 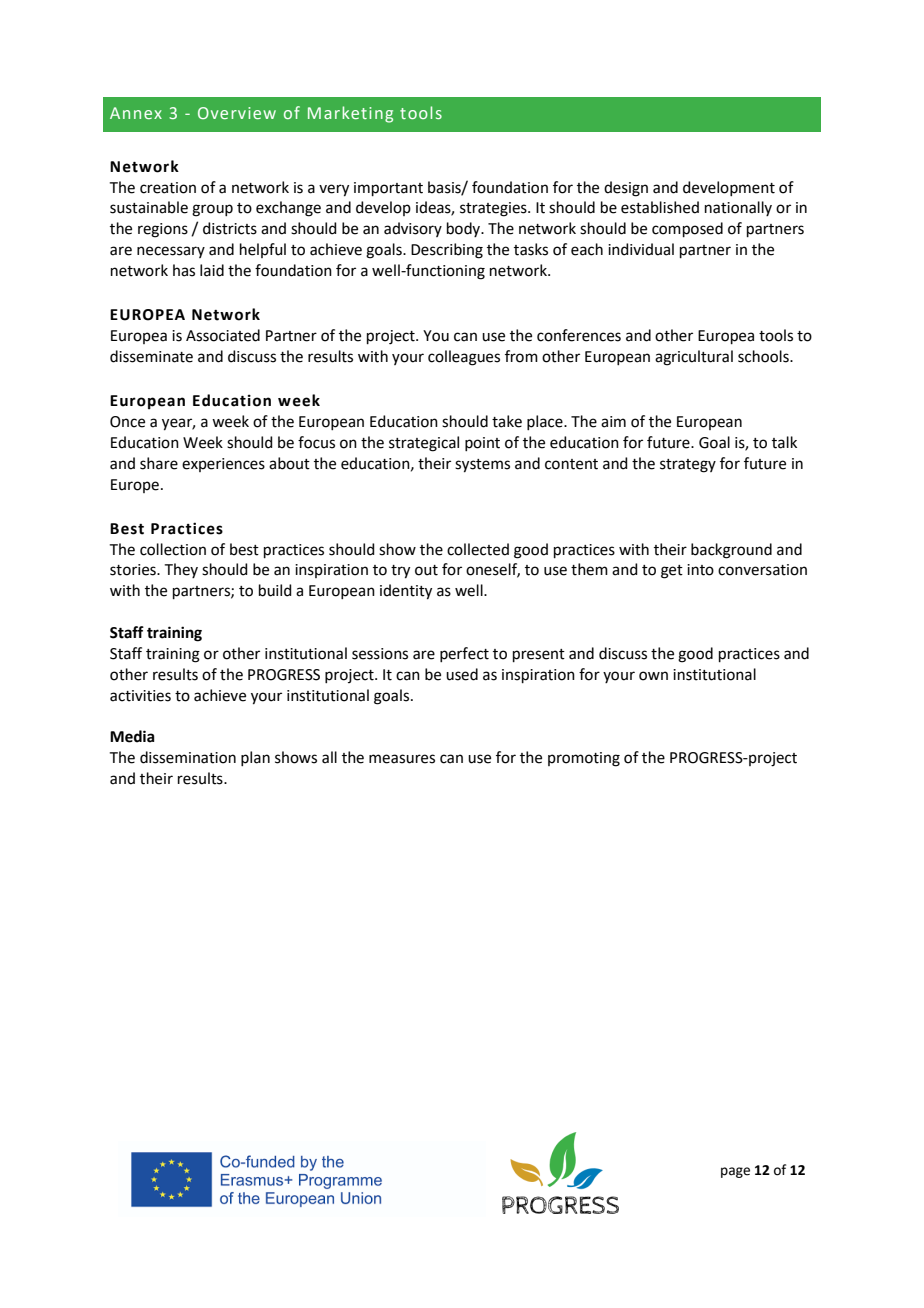 I want to click on important, so click(x=388, y=189).
